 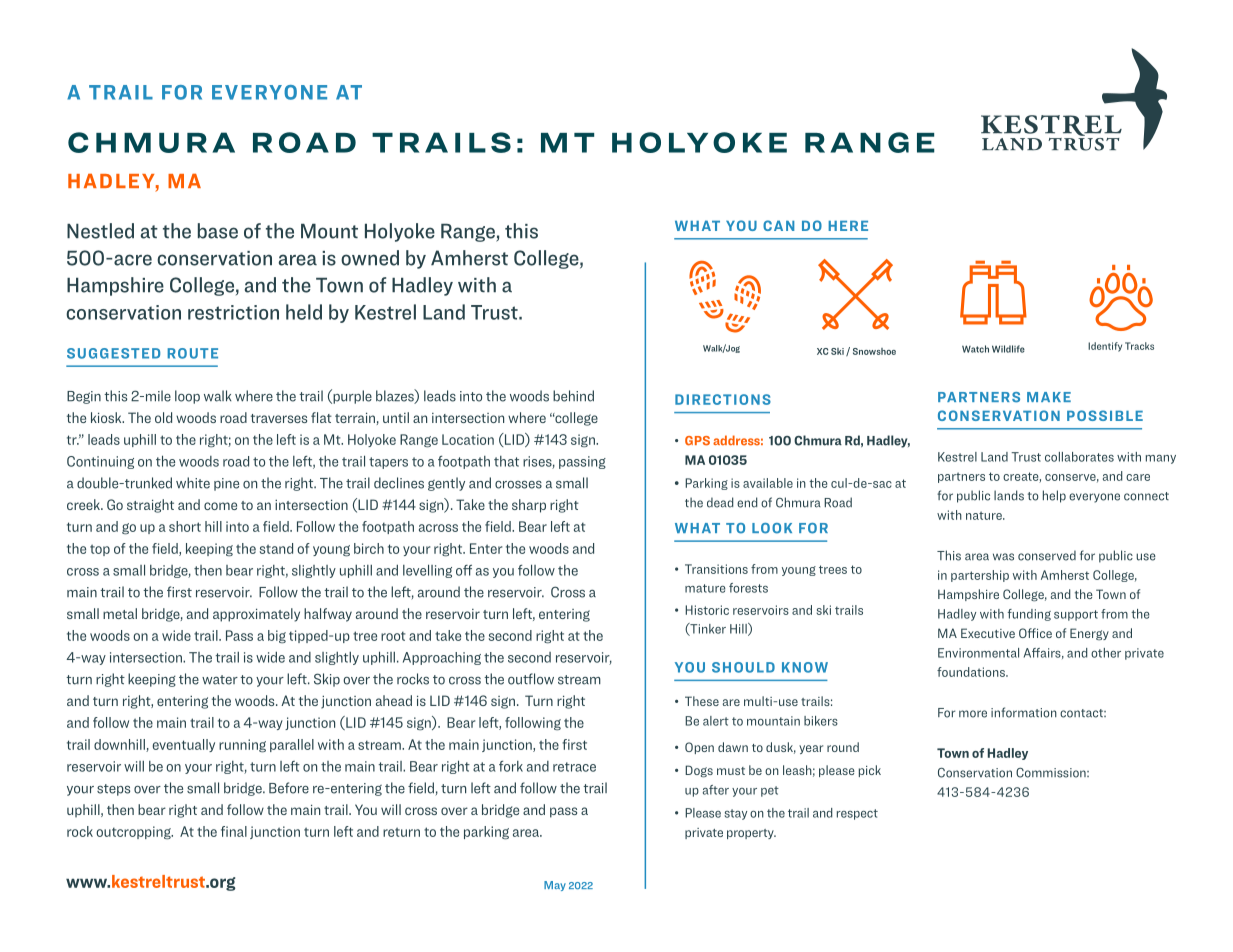 What do you see at coordinates (1003, 557) in the image?
I see `was` at bounding box center [1003, 557].
